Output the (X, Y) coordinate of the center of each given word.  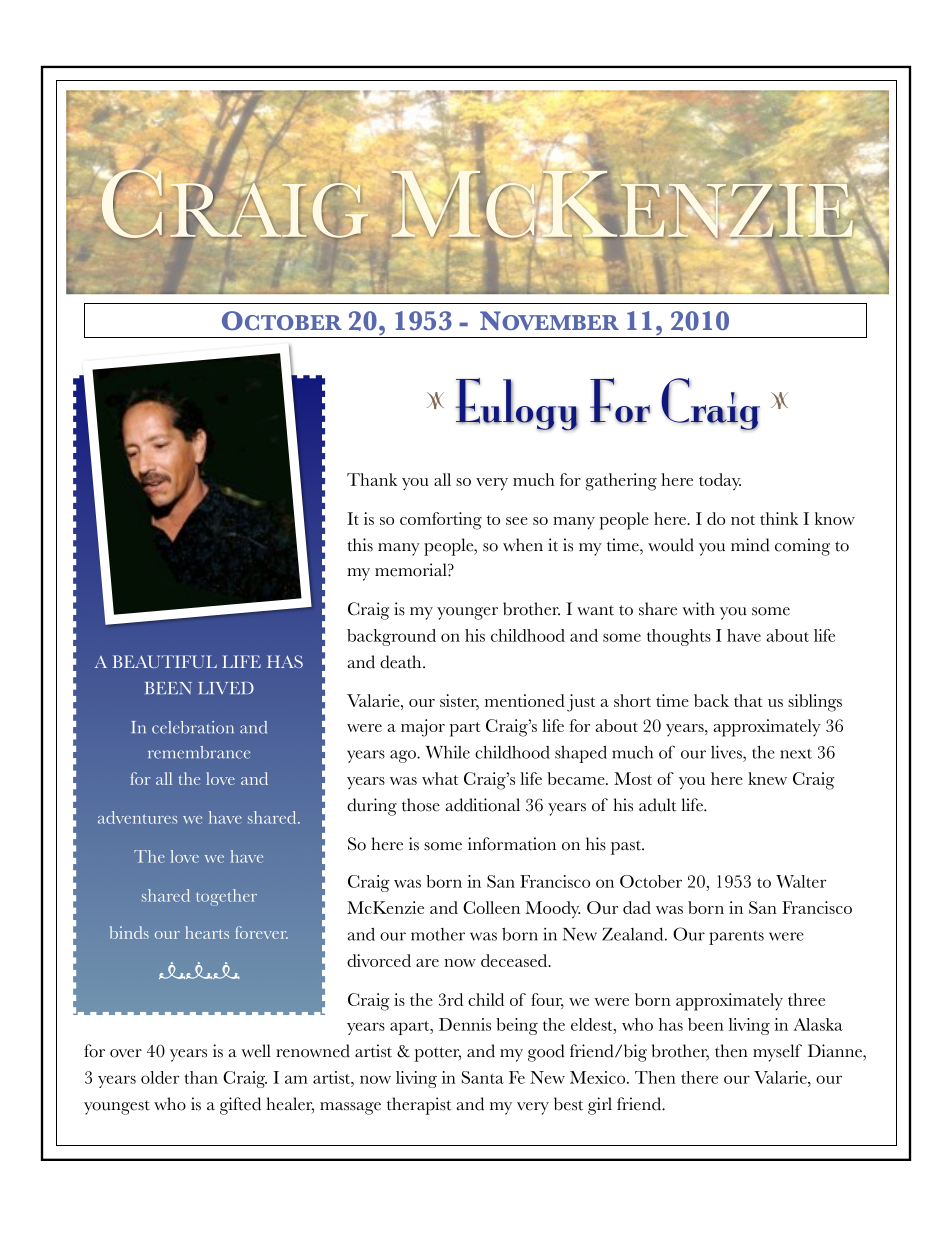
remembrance (199, 752)
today (720, 482)
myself (777, 1053)
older (160, 1077)
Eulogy (517, 404)
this (360, 545)
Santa (483, 1077)
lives (727, 752)
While (448, 752)
